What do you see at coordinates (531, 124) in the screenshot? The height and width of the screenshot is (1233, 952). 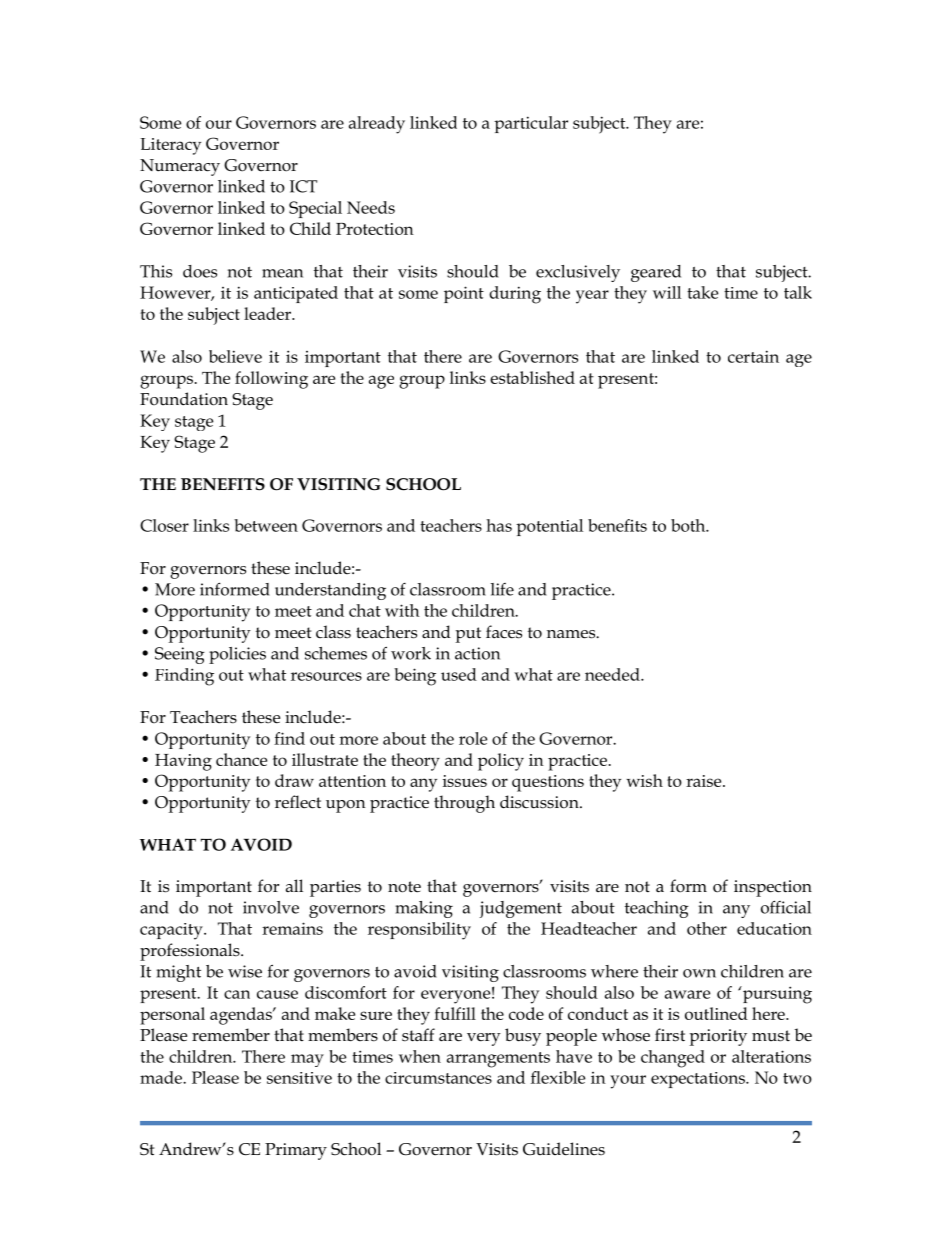 I see `particular` at bounding box center [531, 124].
